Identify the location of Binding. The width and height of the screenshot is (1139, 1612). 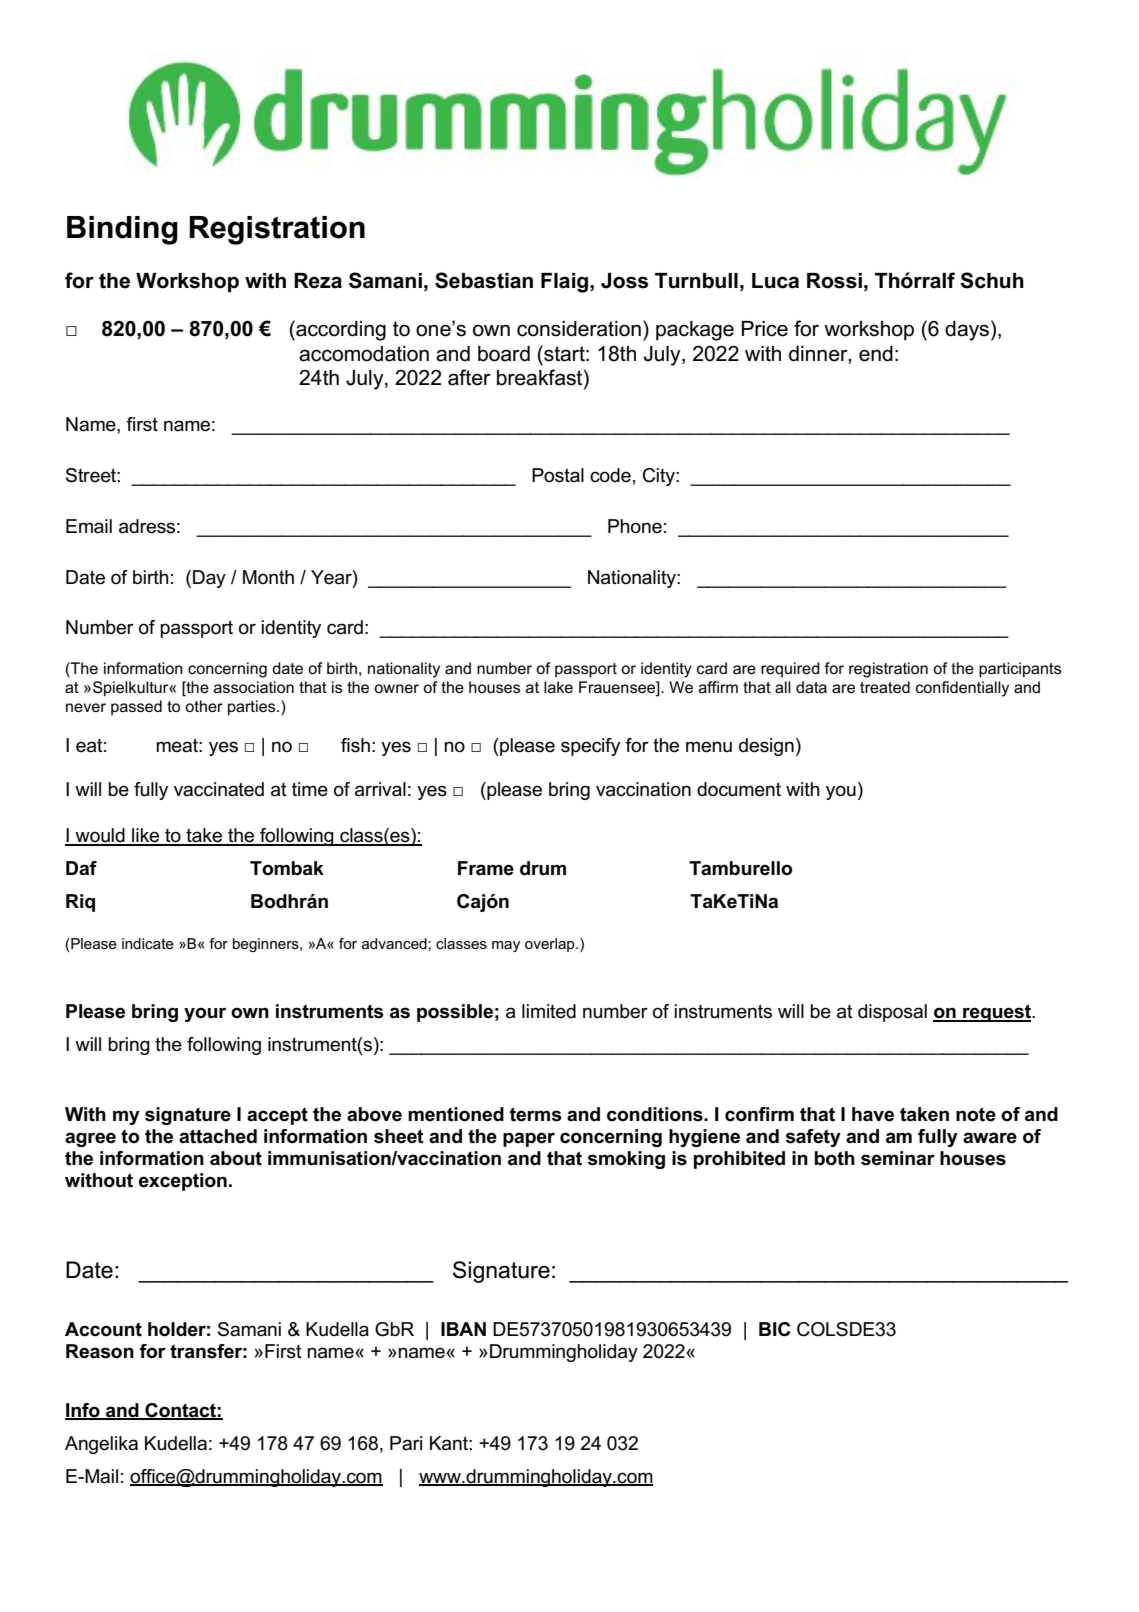
(122, 230).
